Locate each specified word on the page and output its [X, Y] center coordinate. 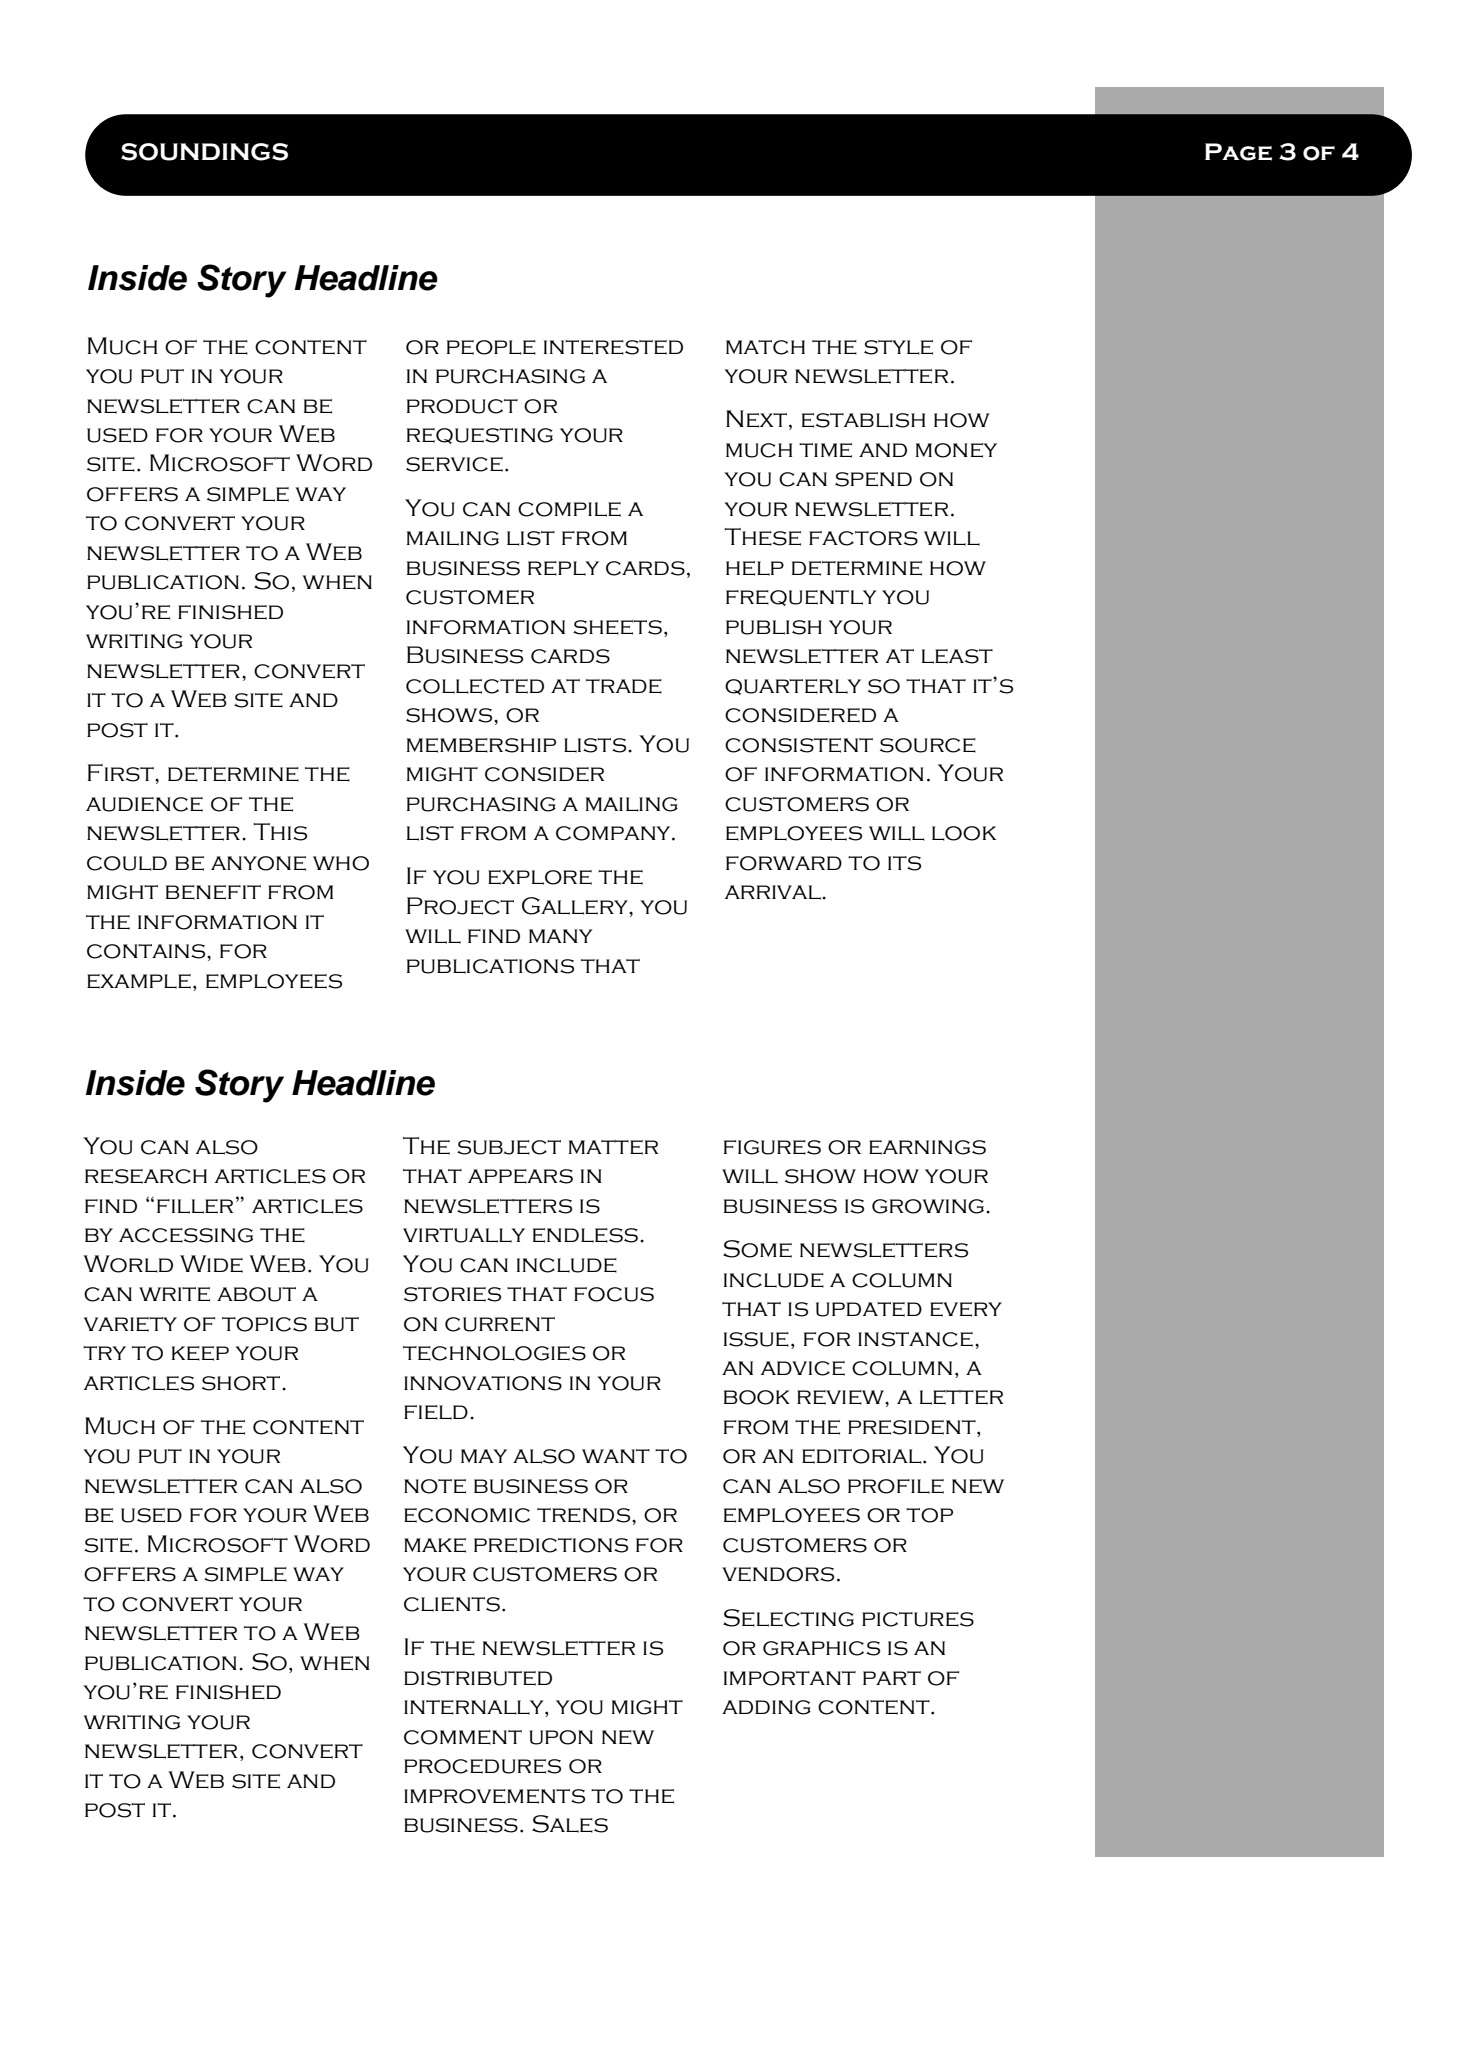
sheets [617, 627]
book [757, 1397]
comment [463, 1737]
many [560, 936]
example [139, 981]
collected [475, 686]
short [242, 1383]
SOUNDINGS [204, 152]
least [957, 656]
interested [613, 347]
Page [1238, 152]
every [966, 1309]
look [964, 833]
